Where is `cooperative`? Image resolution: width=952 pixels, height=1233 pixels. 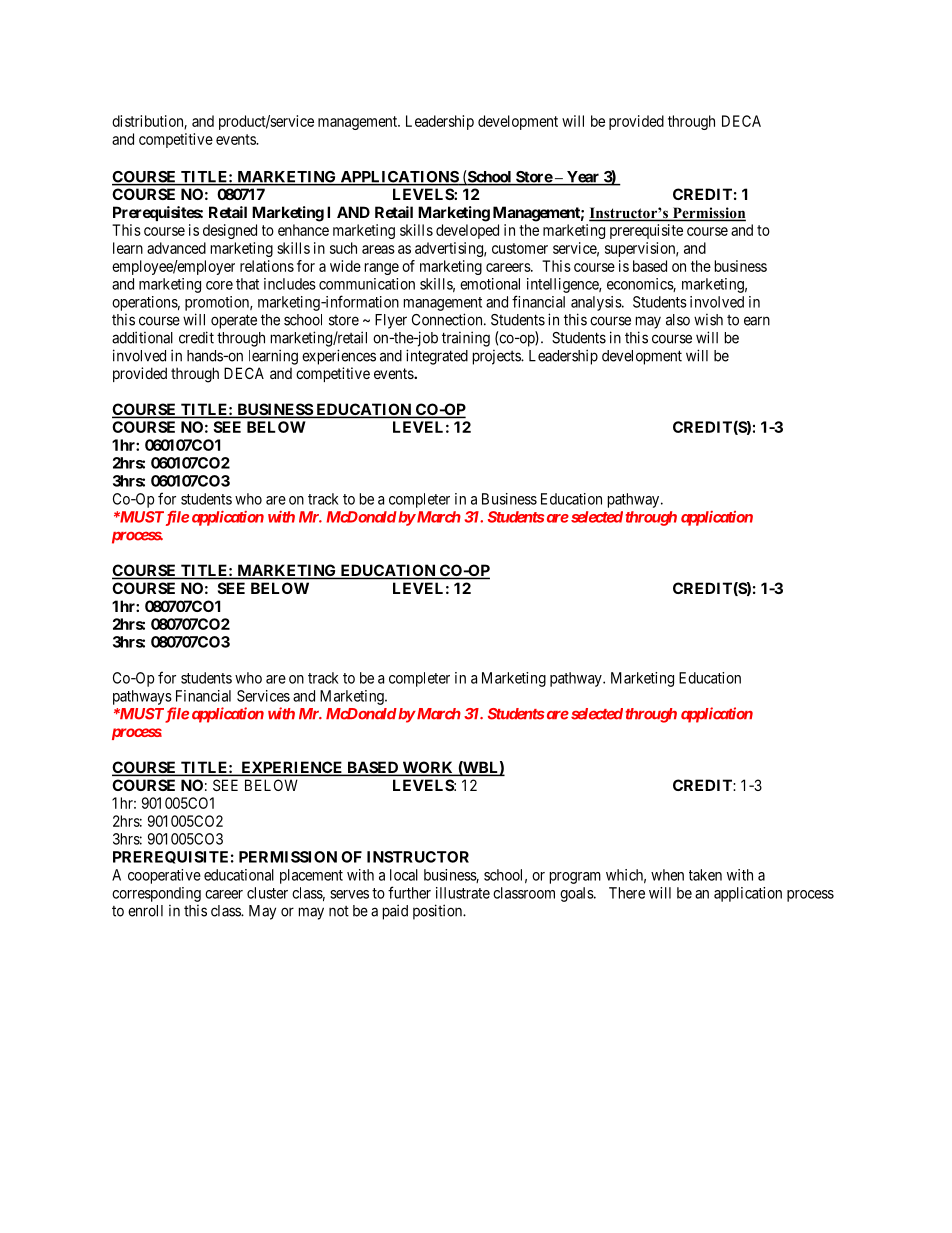
cooperative is located at coordinates (164, 876).
